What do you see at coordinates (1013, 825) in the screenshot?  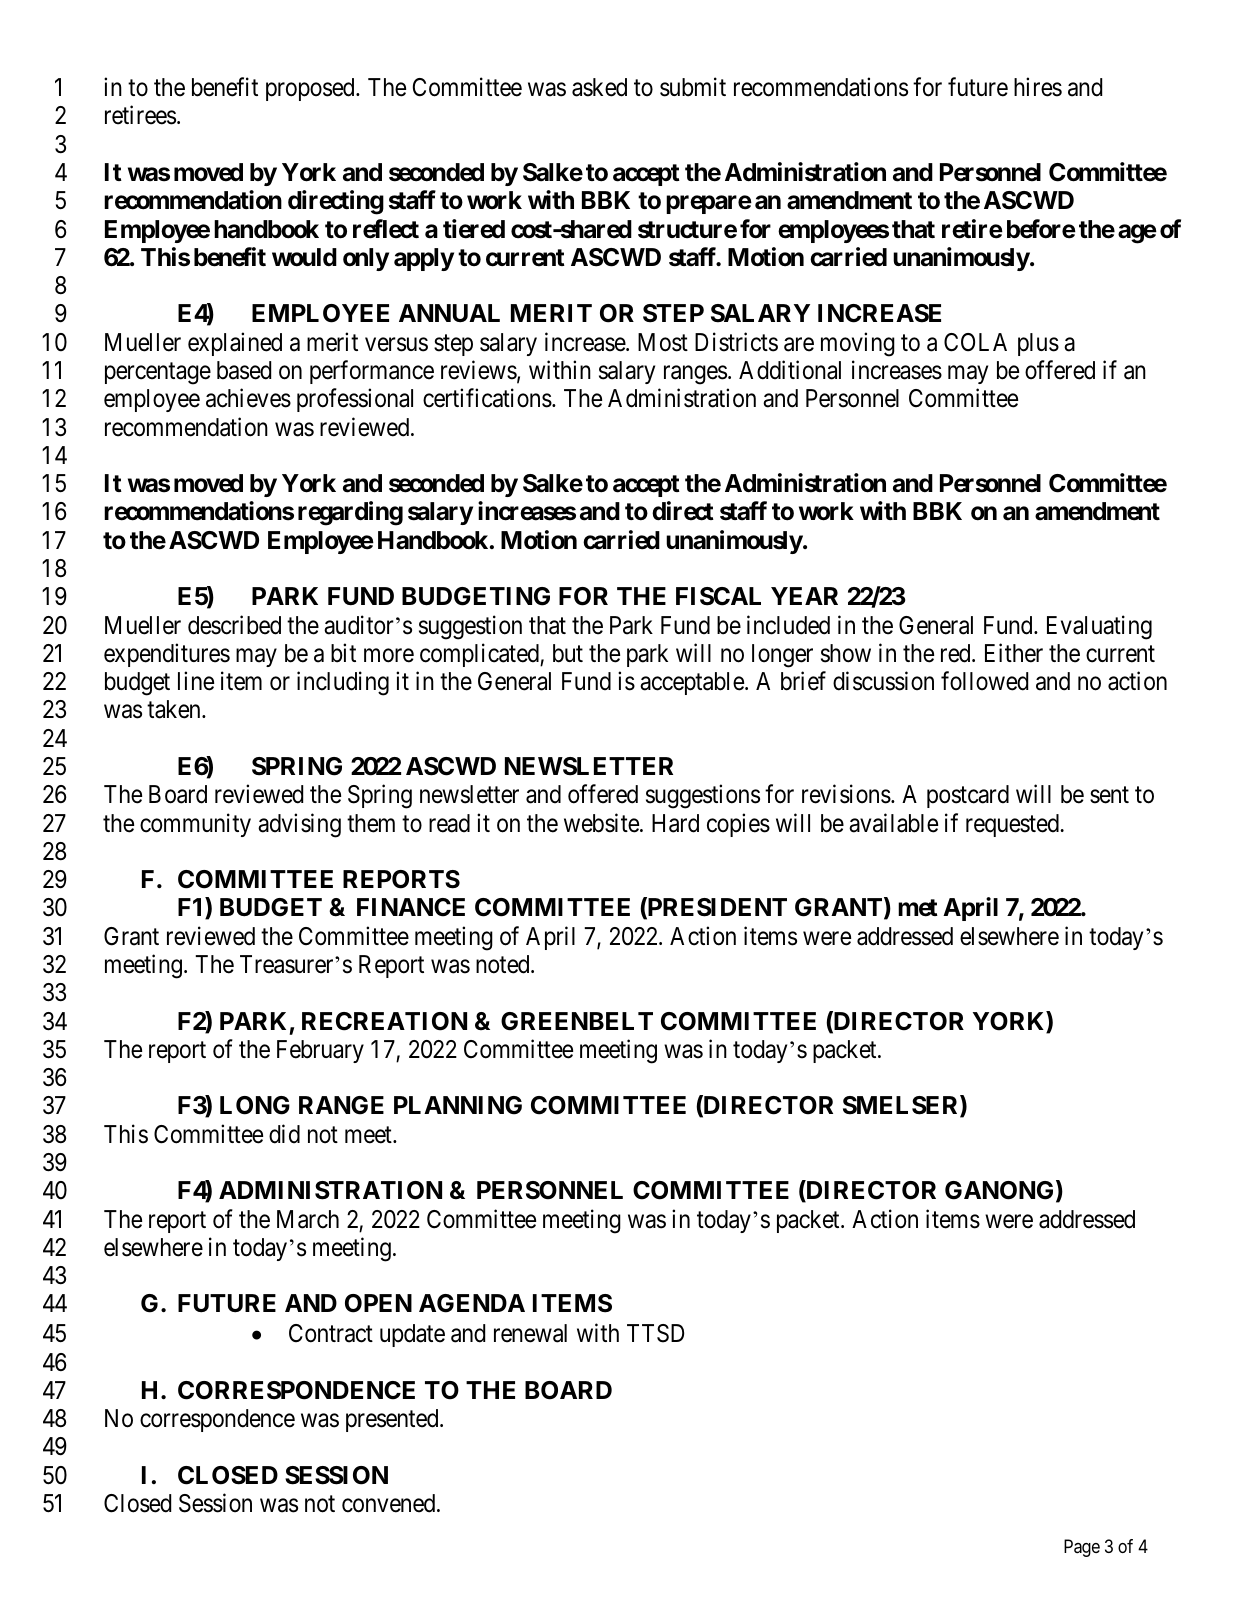 I see `requested` at bounding box center [1013, 825].
